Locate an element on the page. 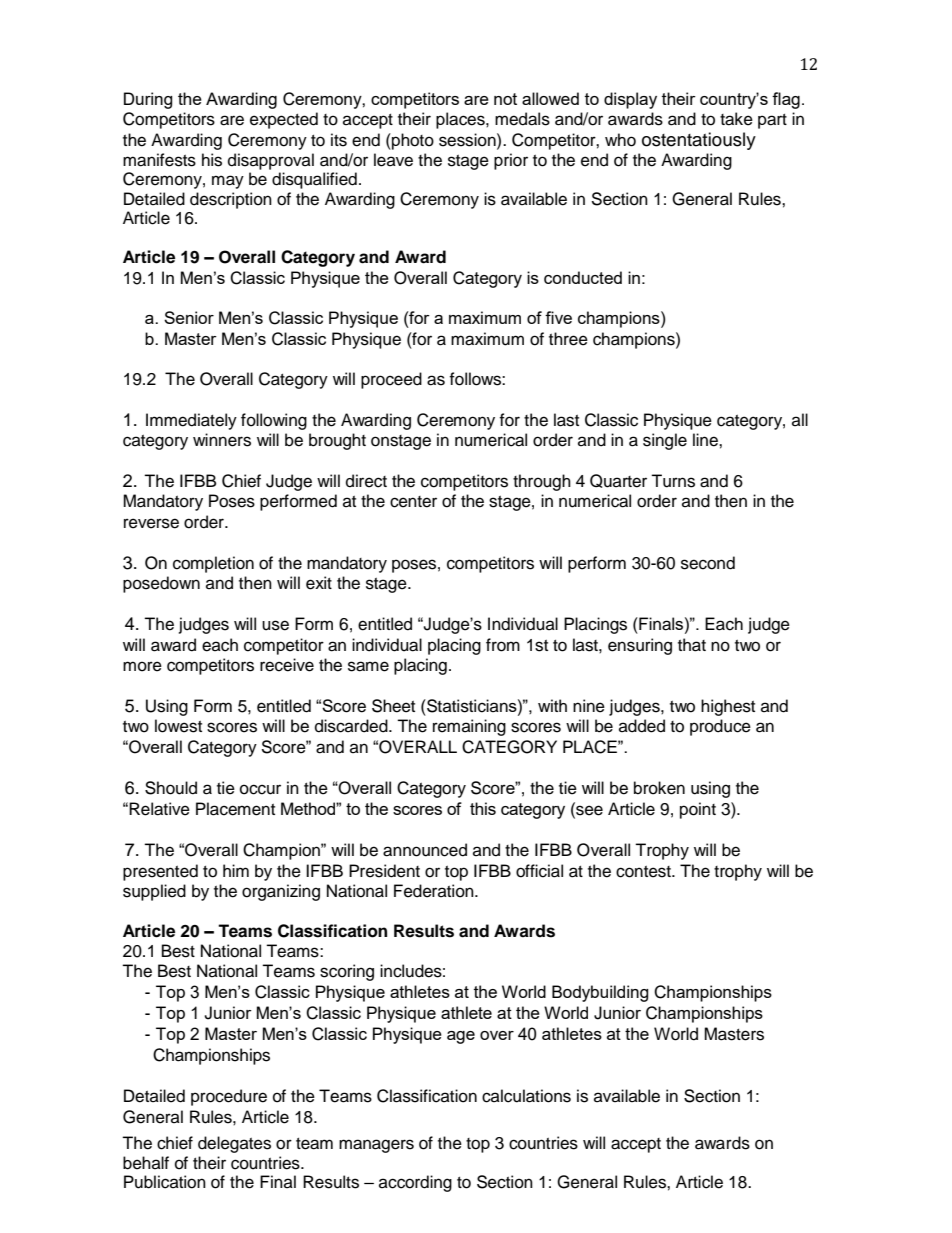 The width and height of the page is (952, 1233). from is located at coordinates (503, 645).
